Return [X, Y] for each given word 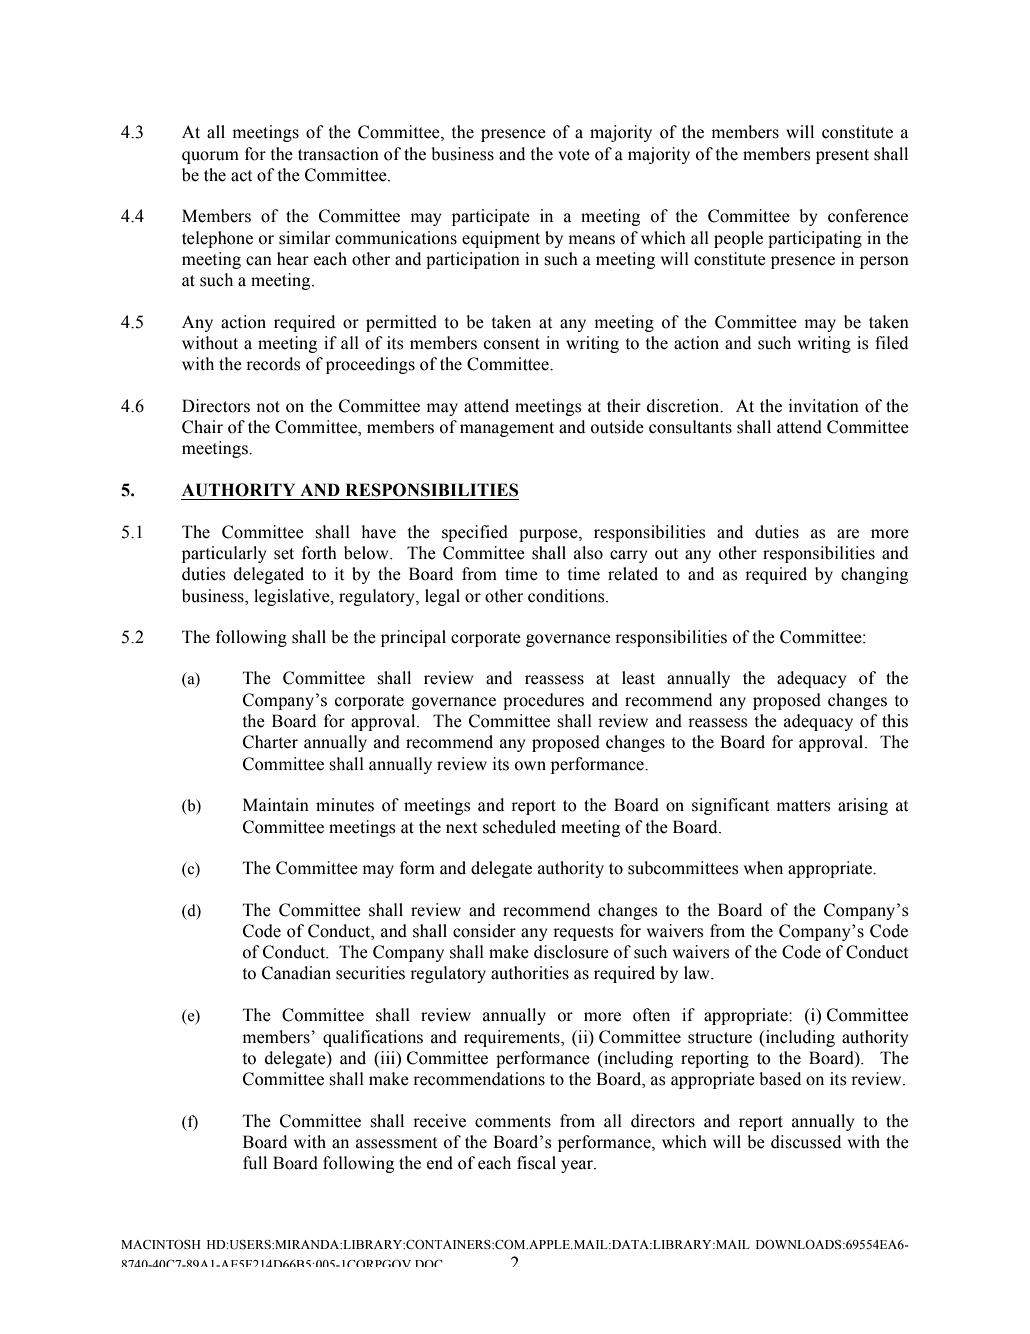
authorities [530, 973]
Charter [270, 742]
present [842, 156]
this [895, 721]
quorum [210, 157]
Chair [202, 427]
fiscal [536, 1163]
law [698, 973]
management [507, 429]
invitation [824, 406]
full [255, 1163]
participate [491, 217]
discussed [806, 1142]
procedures [543, 701]
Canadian [296, 973]
